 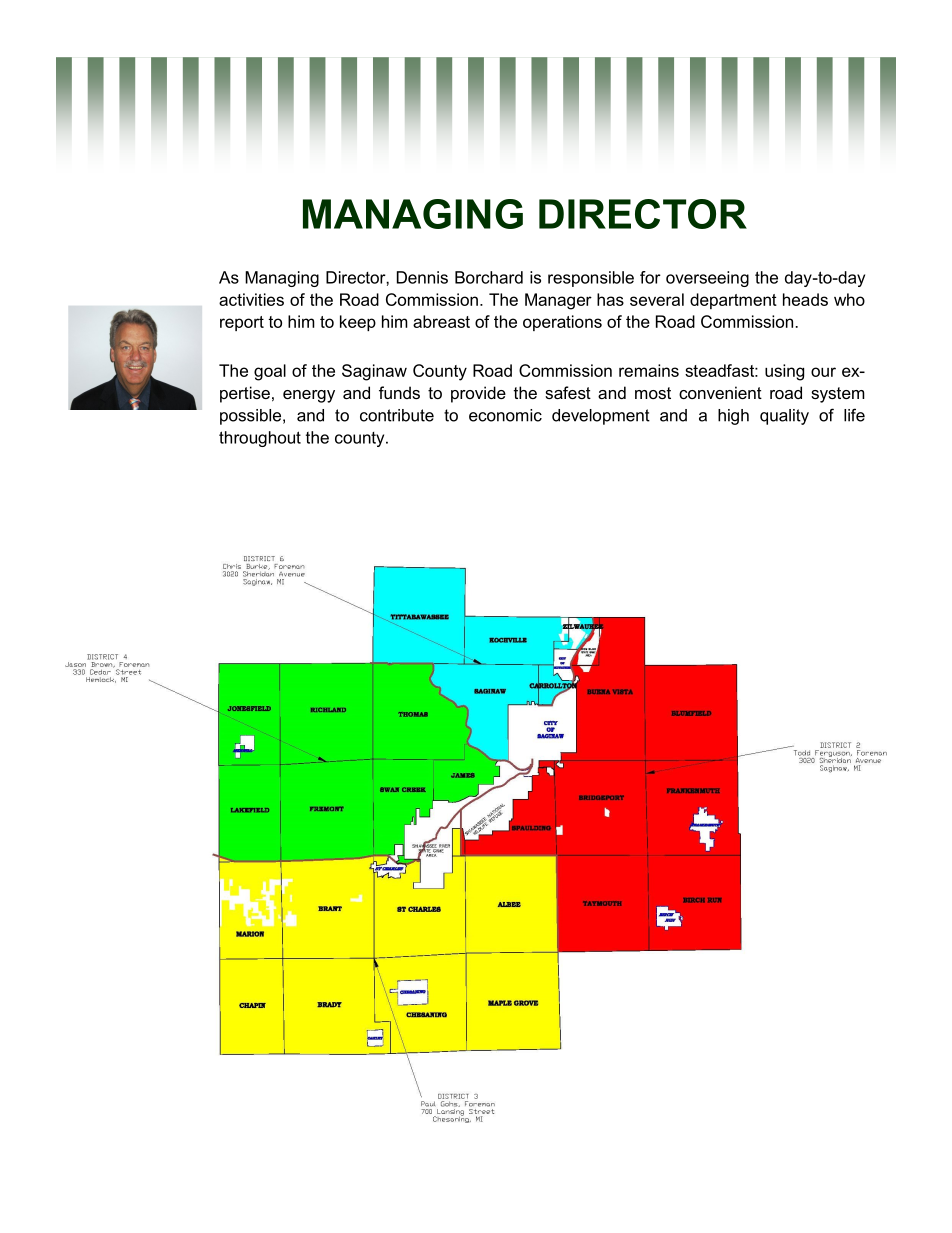 What do you see at coordinates (562, 323) in the document?
I see `operations` at bounding box center [562, 323].
